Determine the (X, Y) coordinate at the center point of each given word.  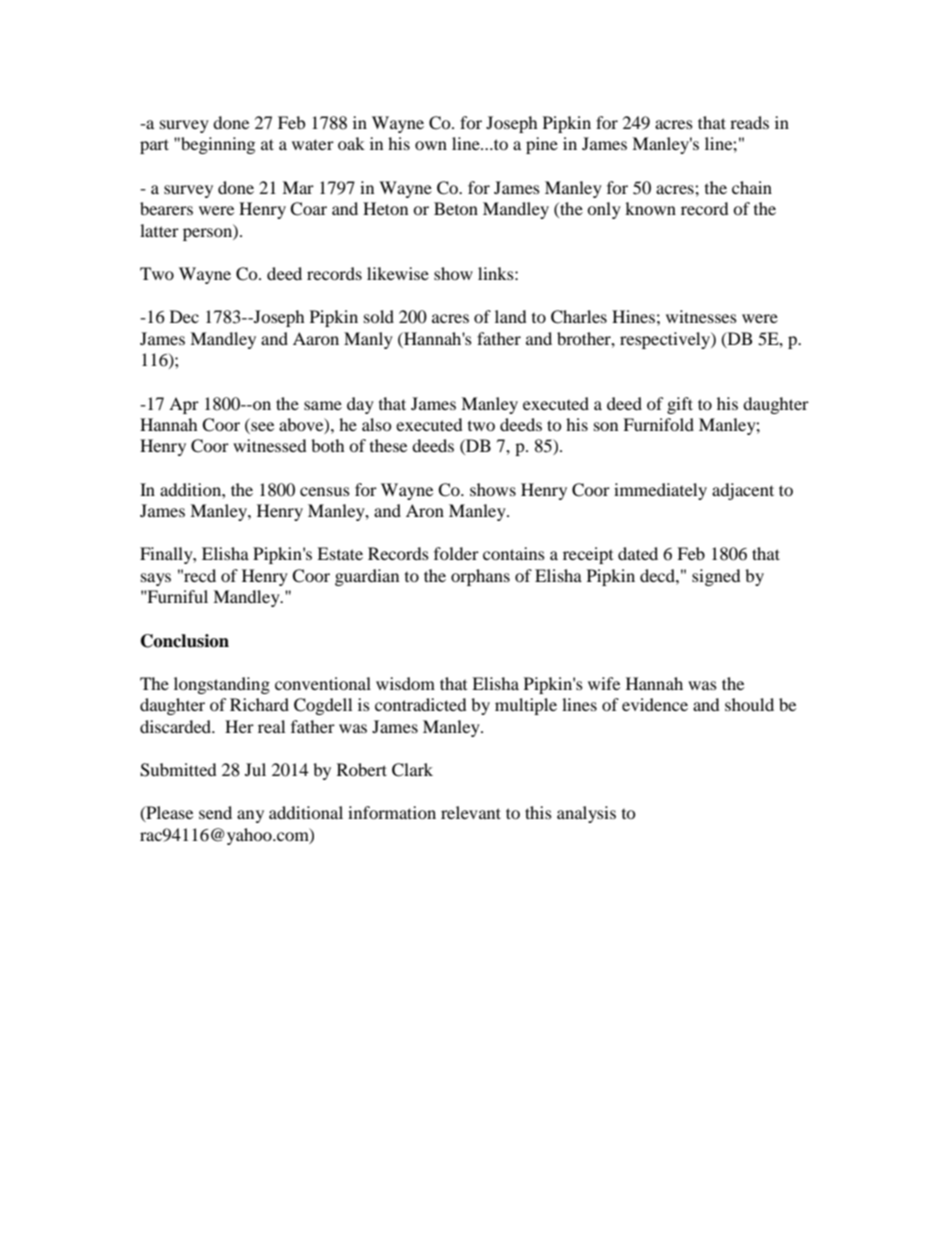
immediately (660, 491)
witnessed (270, 445)
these (388, 445)
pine (542, 145)
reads (749, 122)
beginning (217, 145)
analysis (586, 814)
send (215, 812)
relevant (471, 812)
